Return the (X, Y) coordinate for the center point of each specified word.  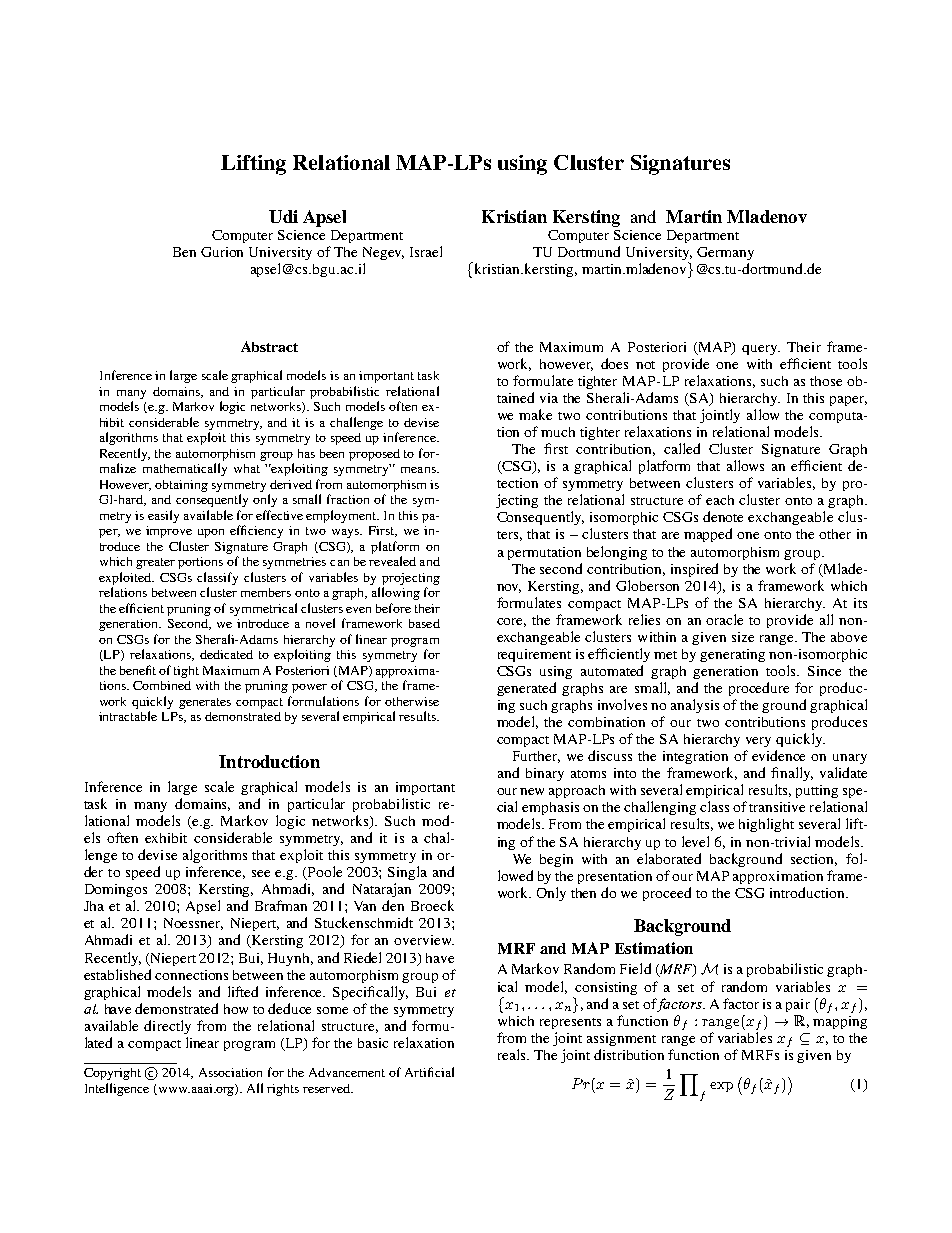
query (761, 350)
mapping (840, 1022)
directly (167, 1027)
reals (513, 1054)
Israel (426, 251)
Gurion (222, 252)
